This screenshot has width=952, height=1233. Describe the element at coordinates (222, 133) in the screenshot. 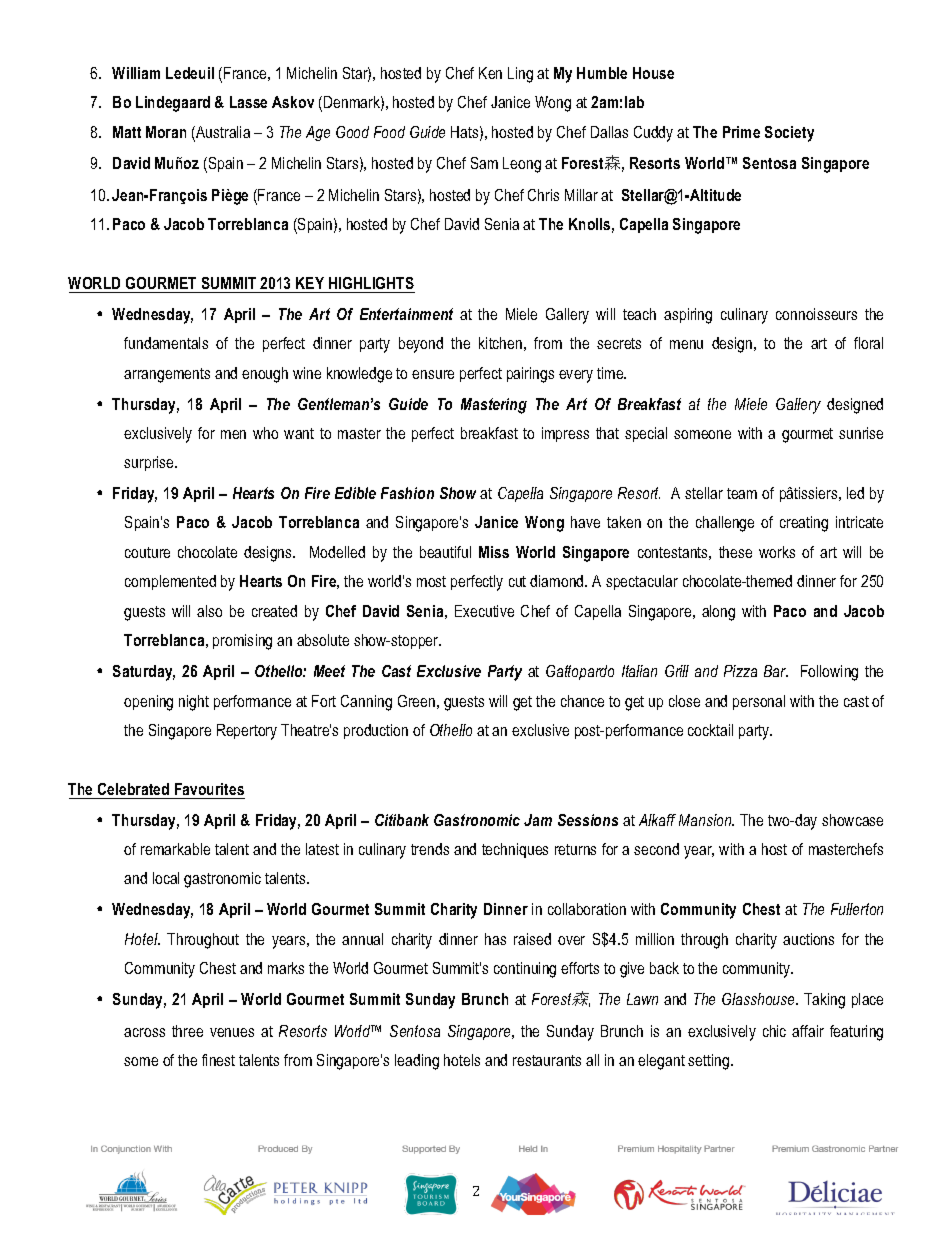

I see `Australia` at that location.
